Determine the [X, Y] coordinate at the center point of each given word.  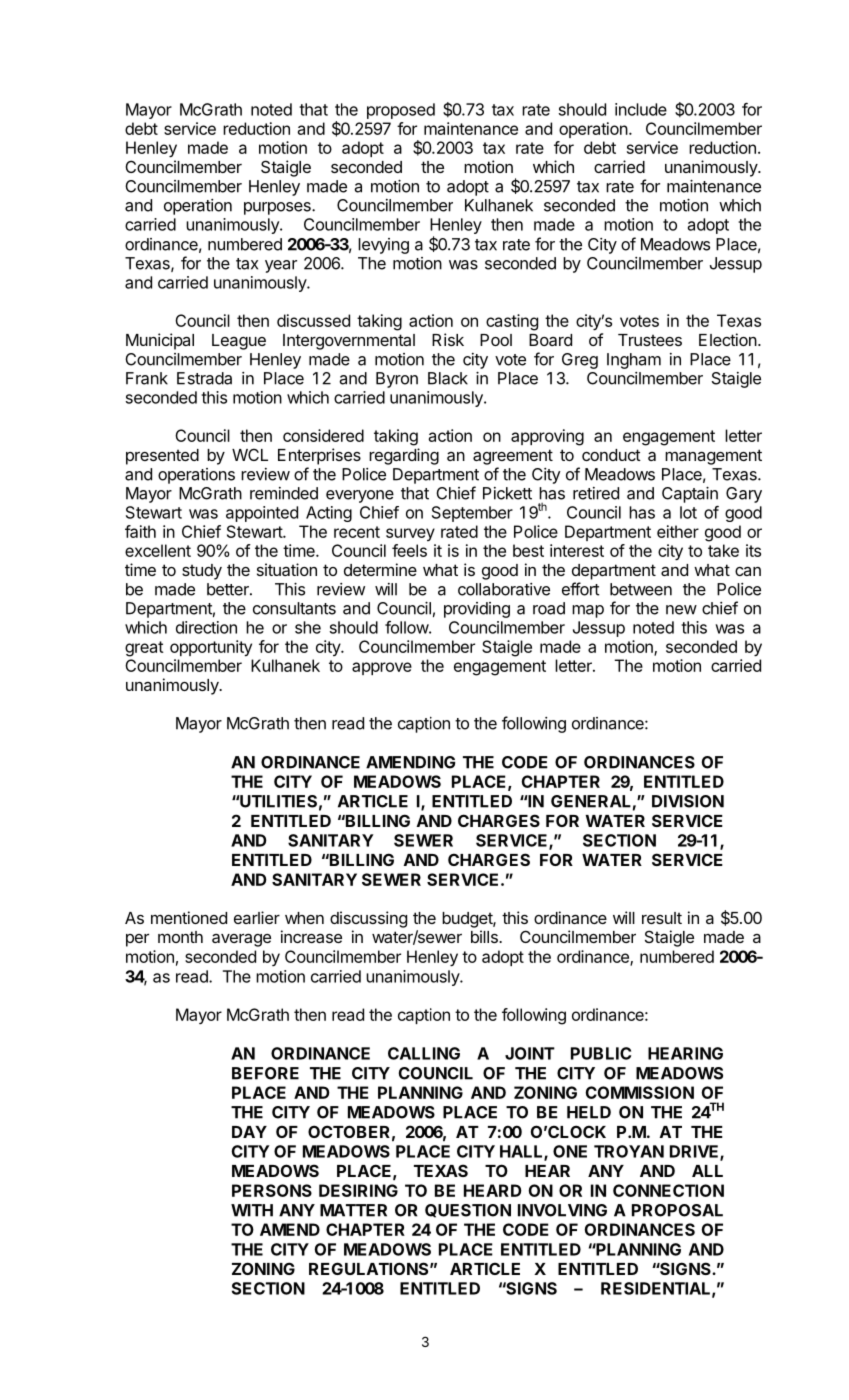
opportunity [211, 648]
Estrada [204, 378]
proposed [401, 111]
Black [448, 378]
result [662, 918]
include [641, 109]
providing [477, 610]
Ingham [634, 361]
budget [468, 920]
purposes [278, 208]
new [681, 610]
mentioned [189, 917]
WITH [252, 1210]
